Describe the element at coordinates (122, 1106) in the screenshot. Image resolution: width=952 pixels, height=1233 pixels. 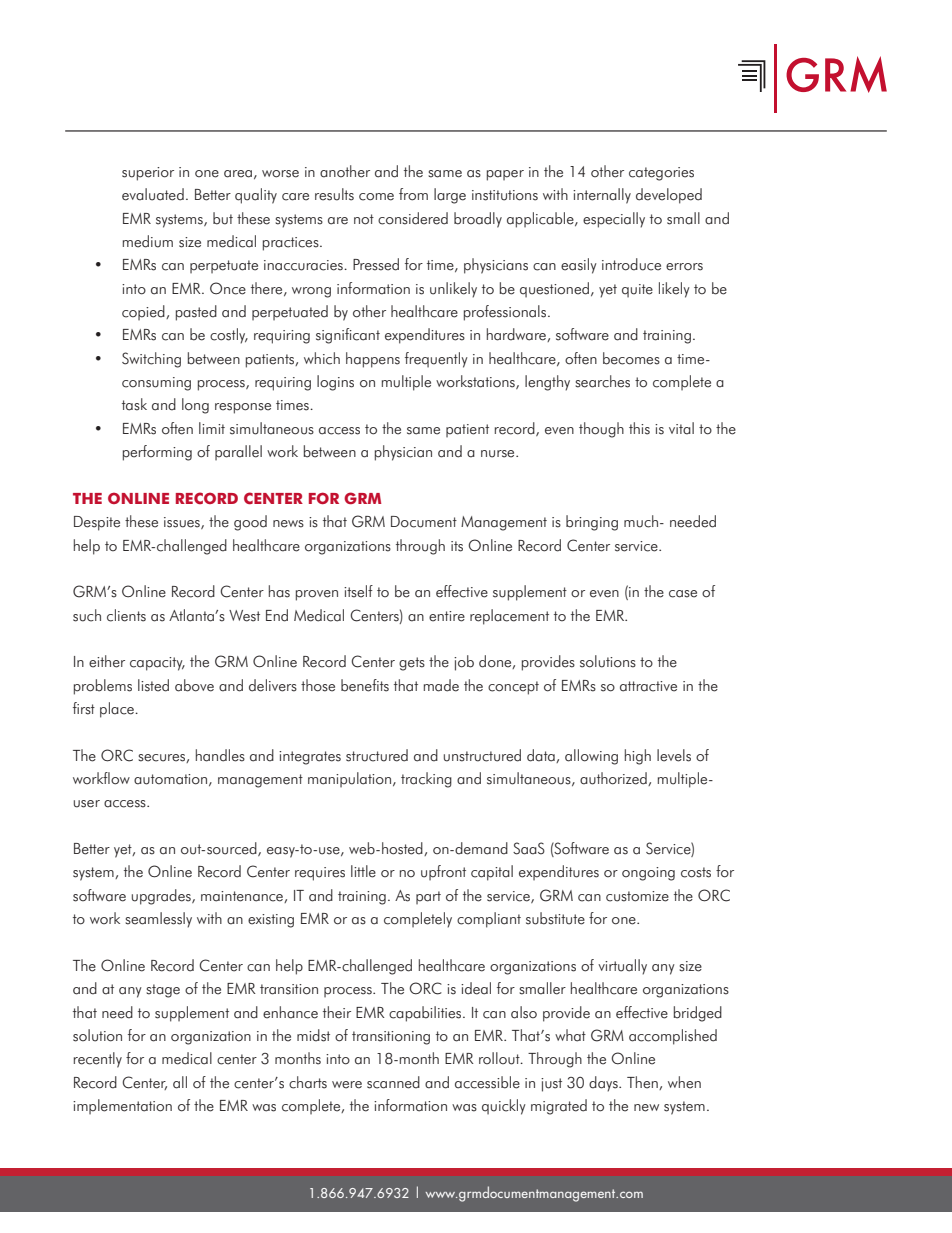
I see `implementation` at that location.
